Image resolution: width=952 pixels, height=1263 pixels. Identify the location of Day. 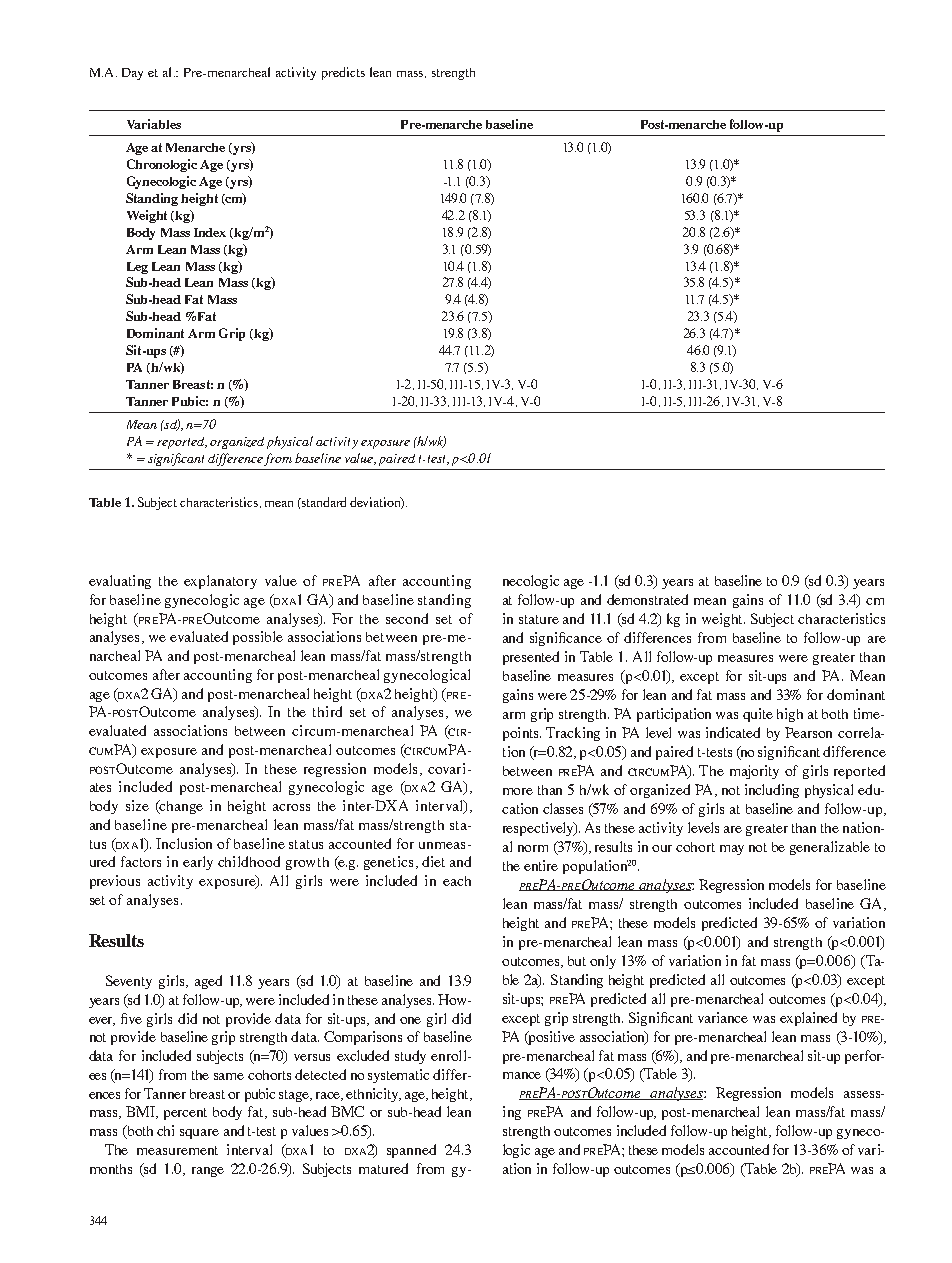
(132, 74).
